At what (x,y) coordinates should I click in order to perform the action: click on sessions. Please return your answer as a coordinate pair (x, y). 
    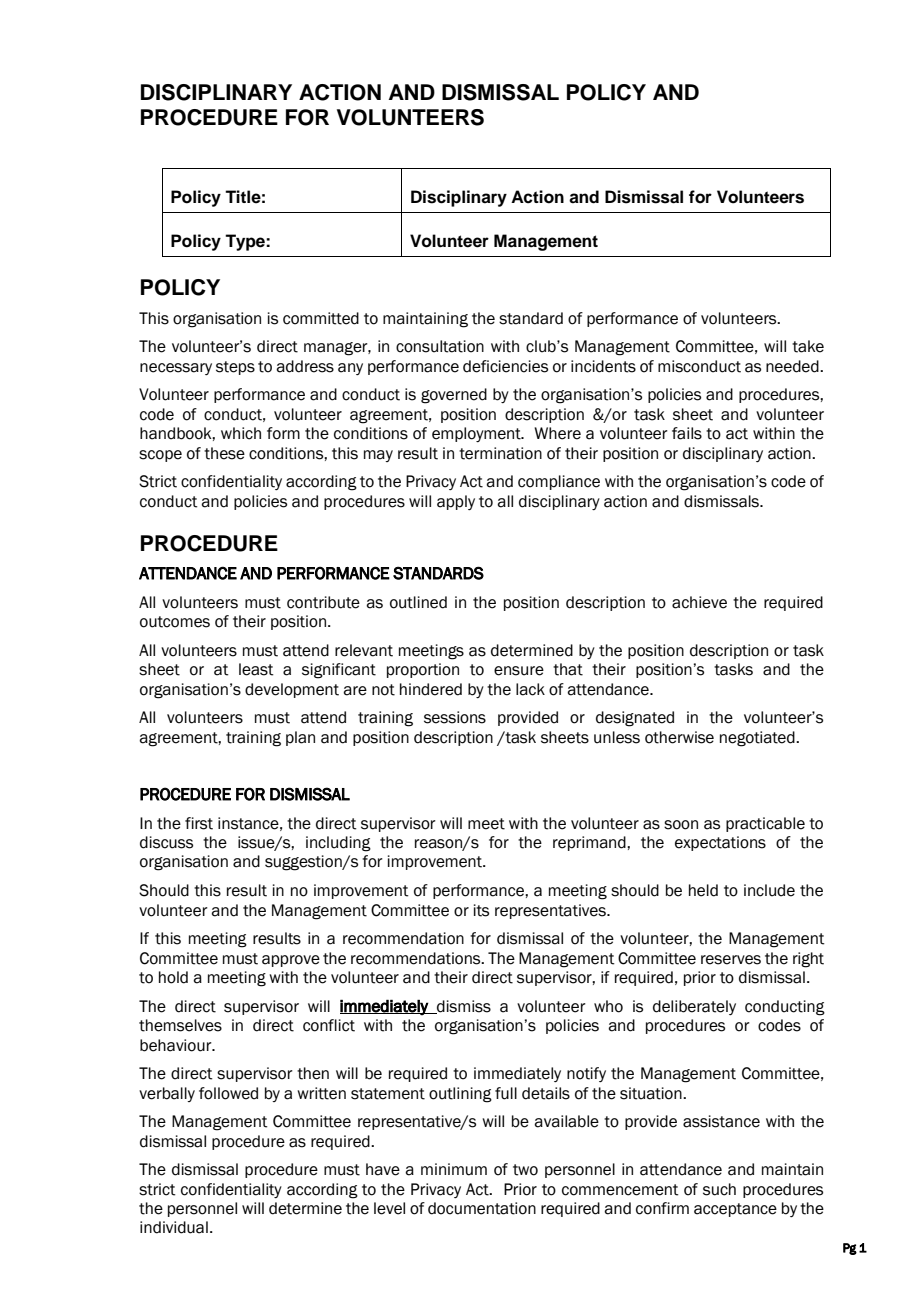
    Looking at the image, I should click on (455, 717).
